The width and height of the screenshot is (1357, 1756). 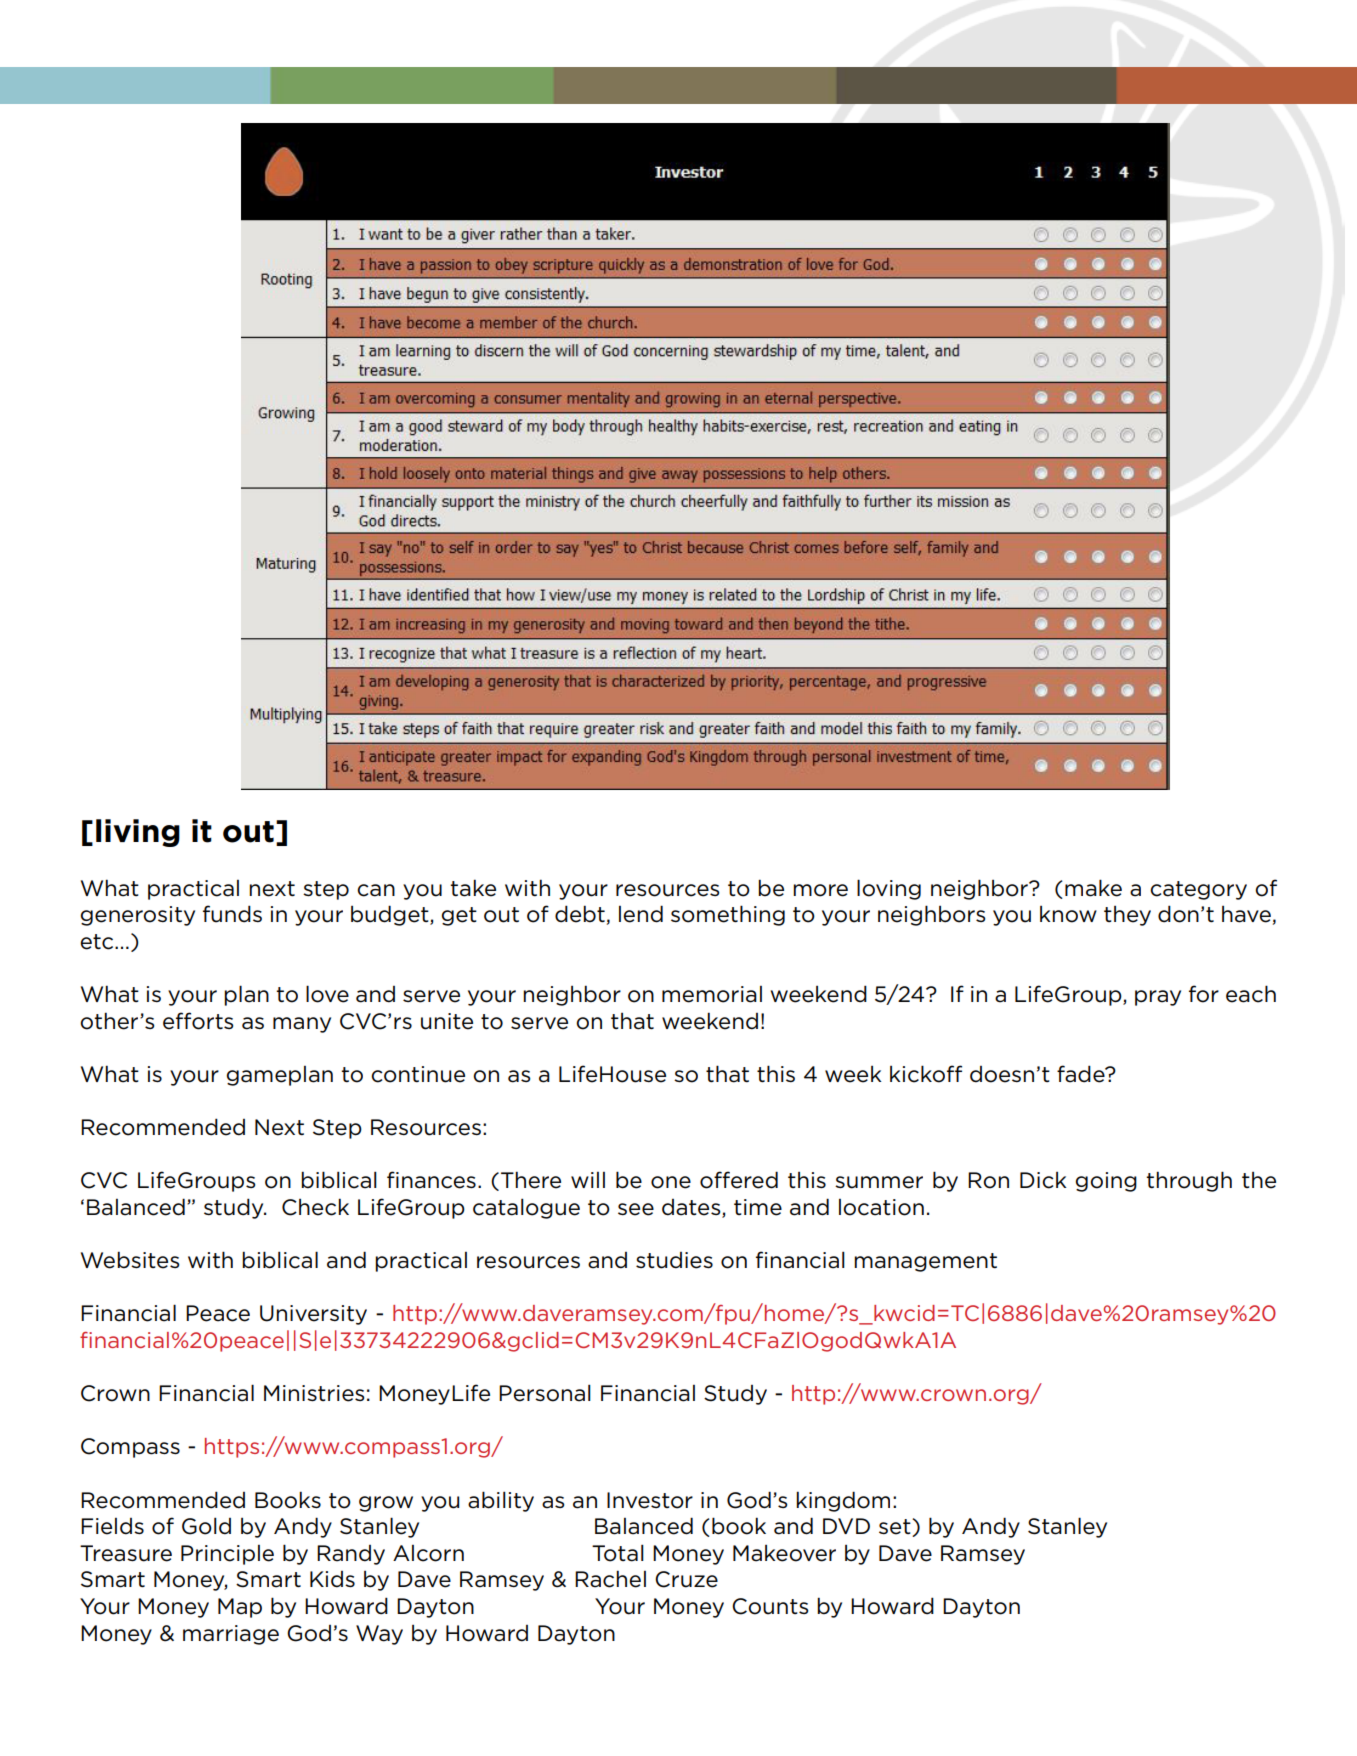 I want to click on dates, so click(x=692, y=1208).
